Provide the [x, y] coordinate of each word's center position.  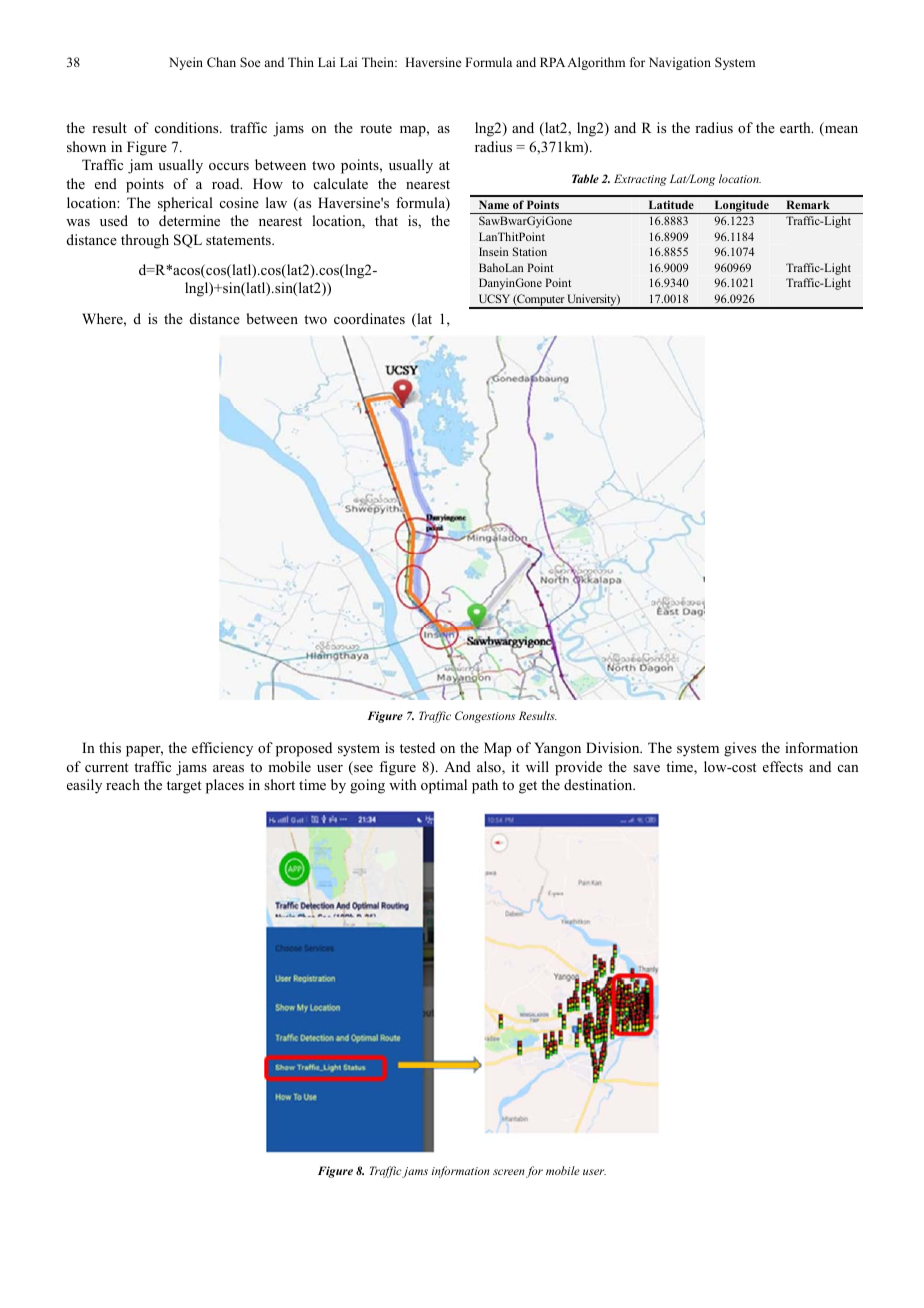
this [110, 747]
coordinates [369, 318]
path [485, 786]
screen [509, 1172]
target [184, 787]
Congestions [485, 717]
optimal [444, 786]
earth [796, 127]
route [376, 128]
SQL [188, 241]
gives [740, 749]
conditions [188, 127]
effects [783, 766]
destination [599, 784]
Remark [808, 204]
